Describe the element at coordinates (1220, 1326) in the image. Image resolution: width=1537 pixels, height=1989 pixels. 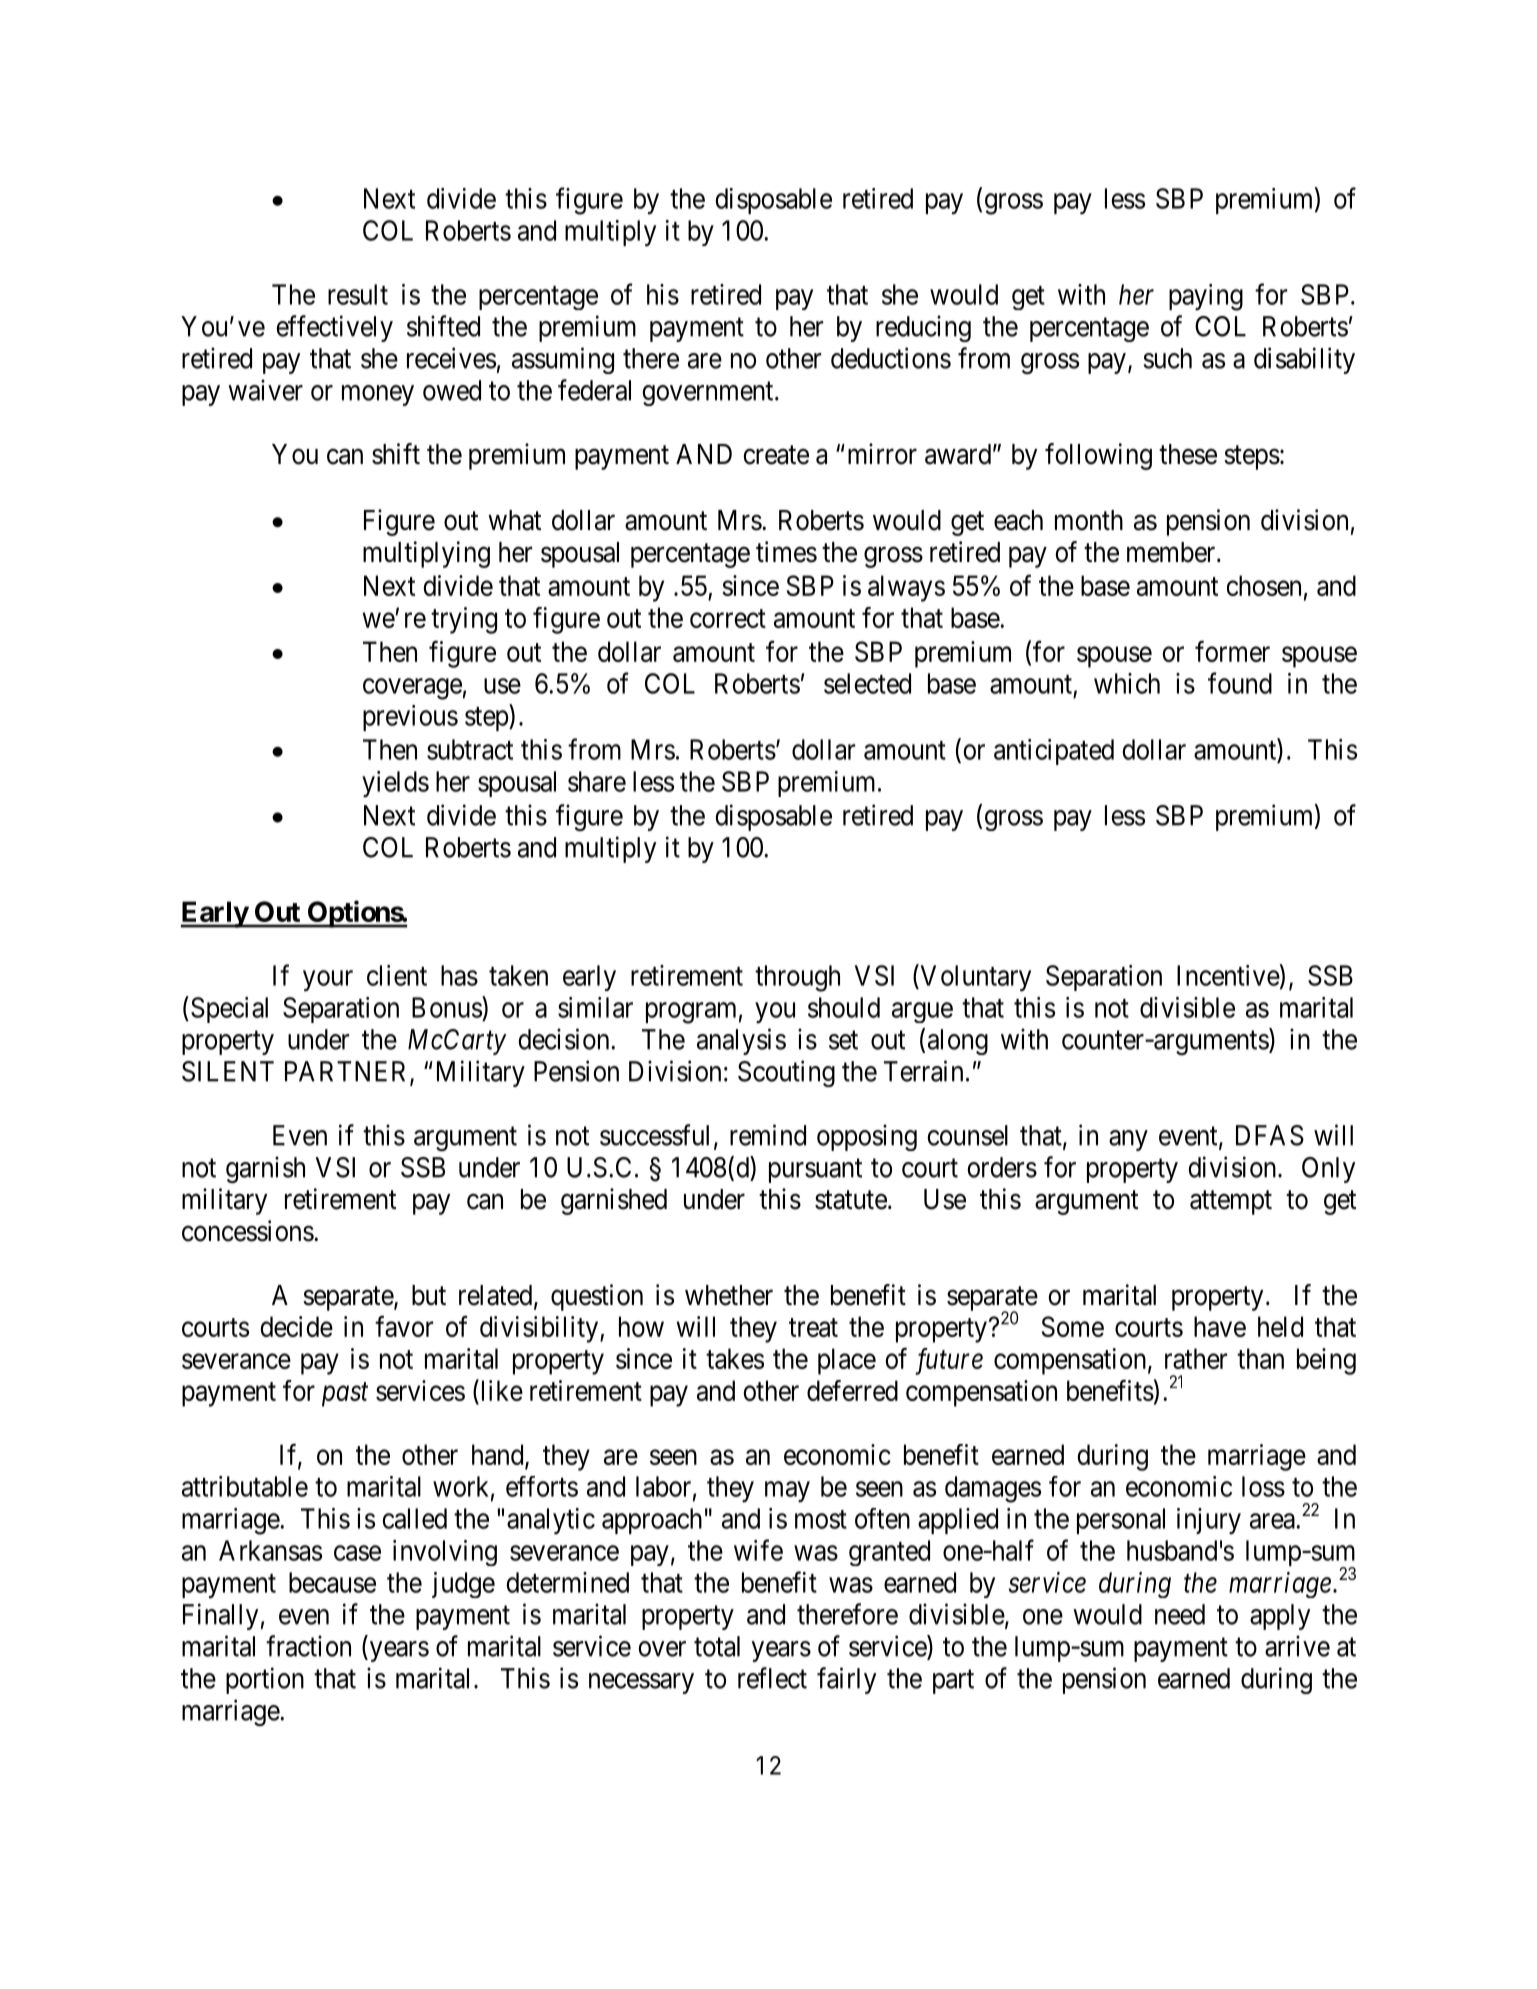
I see `have` at that location.
